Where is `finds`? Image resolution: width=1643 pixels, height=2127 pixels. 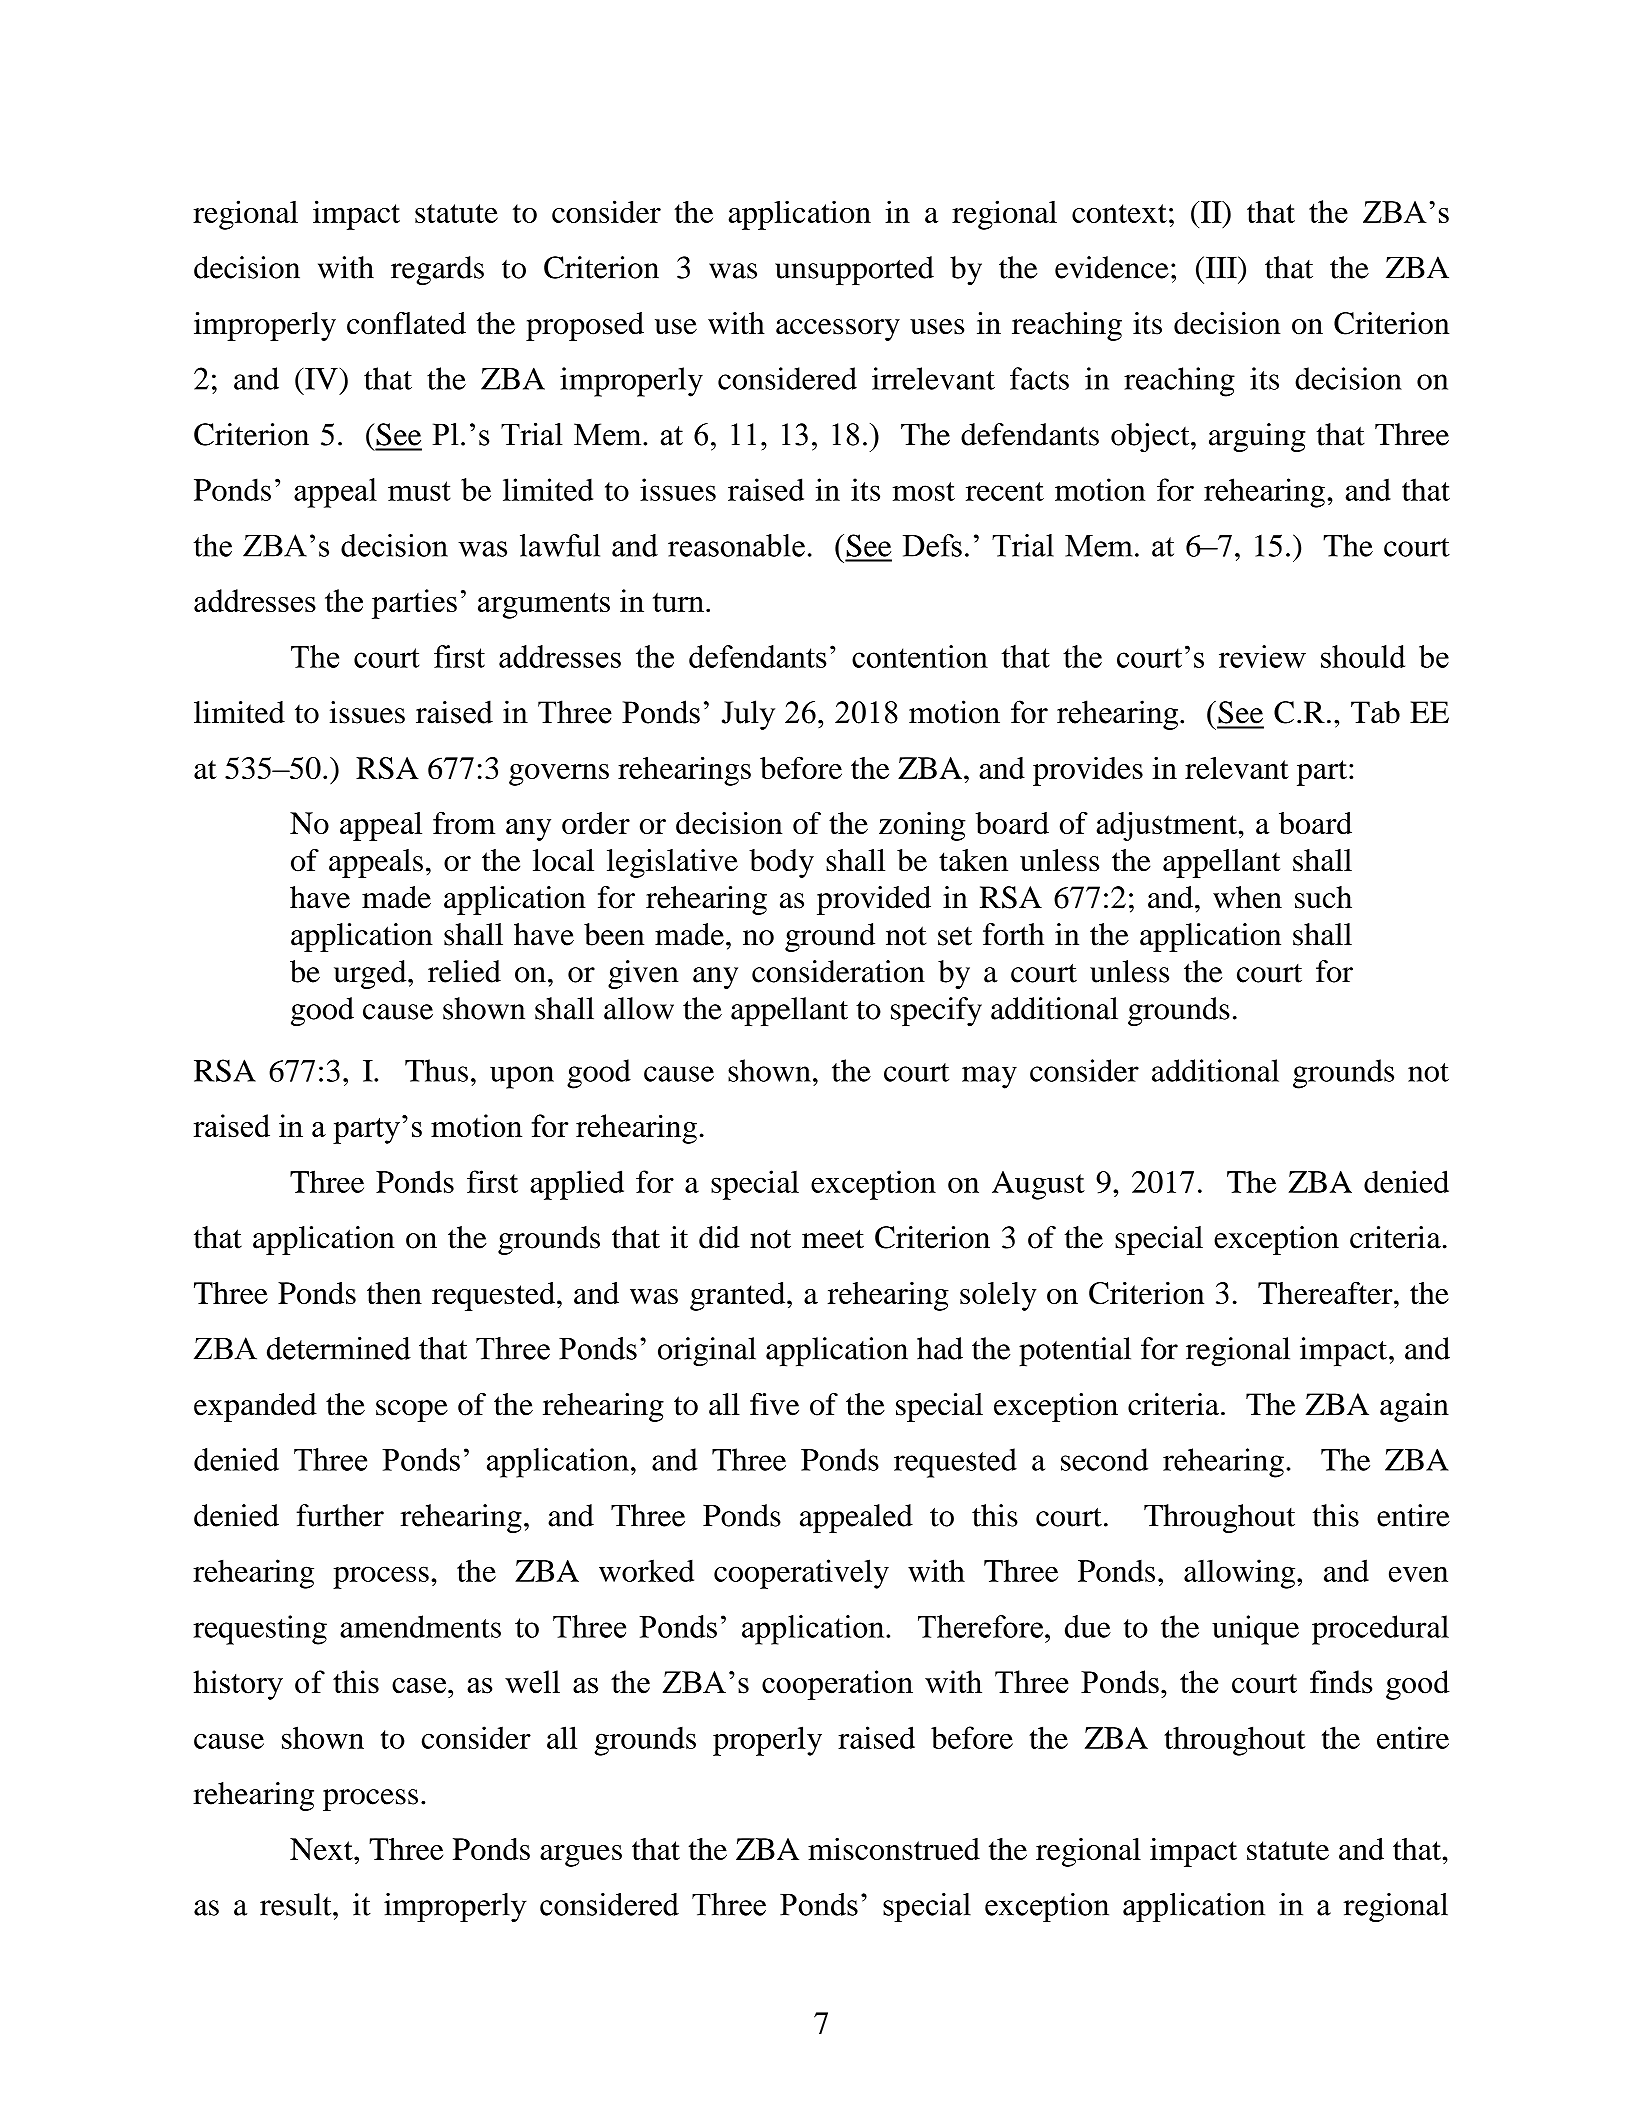
finds is located at coordinates (1341, 1682).
